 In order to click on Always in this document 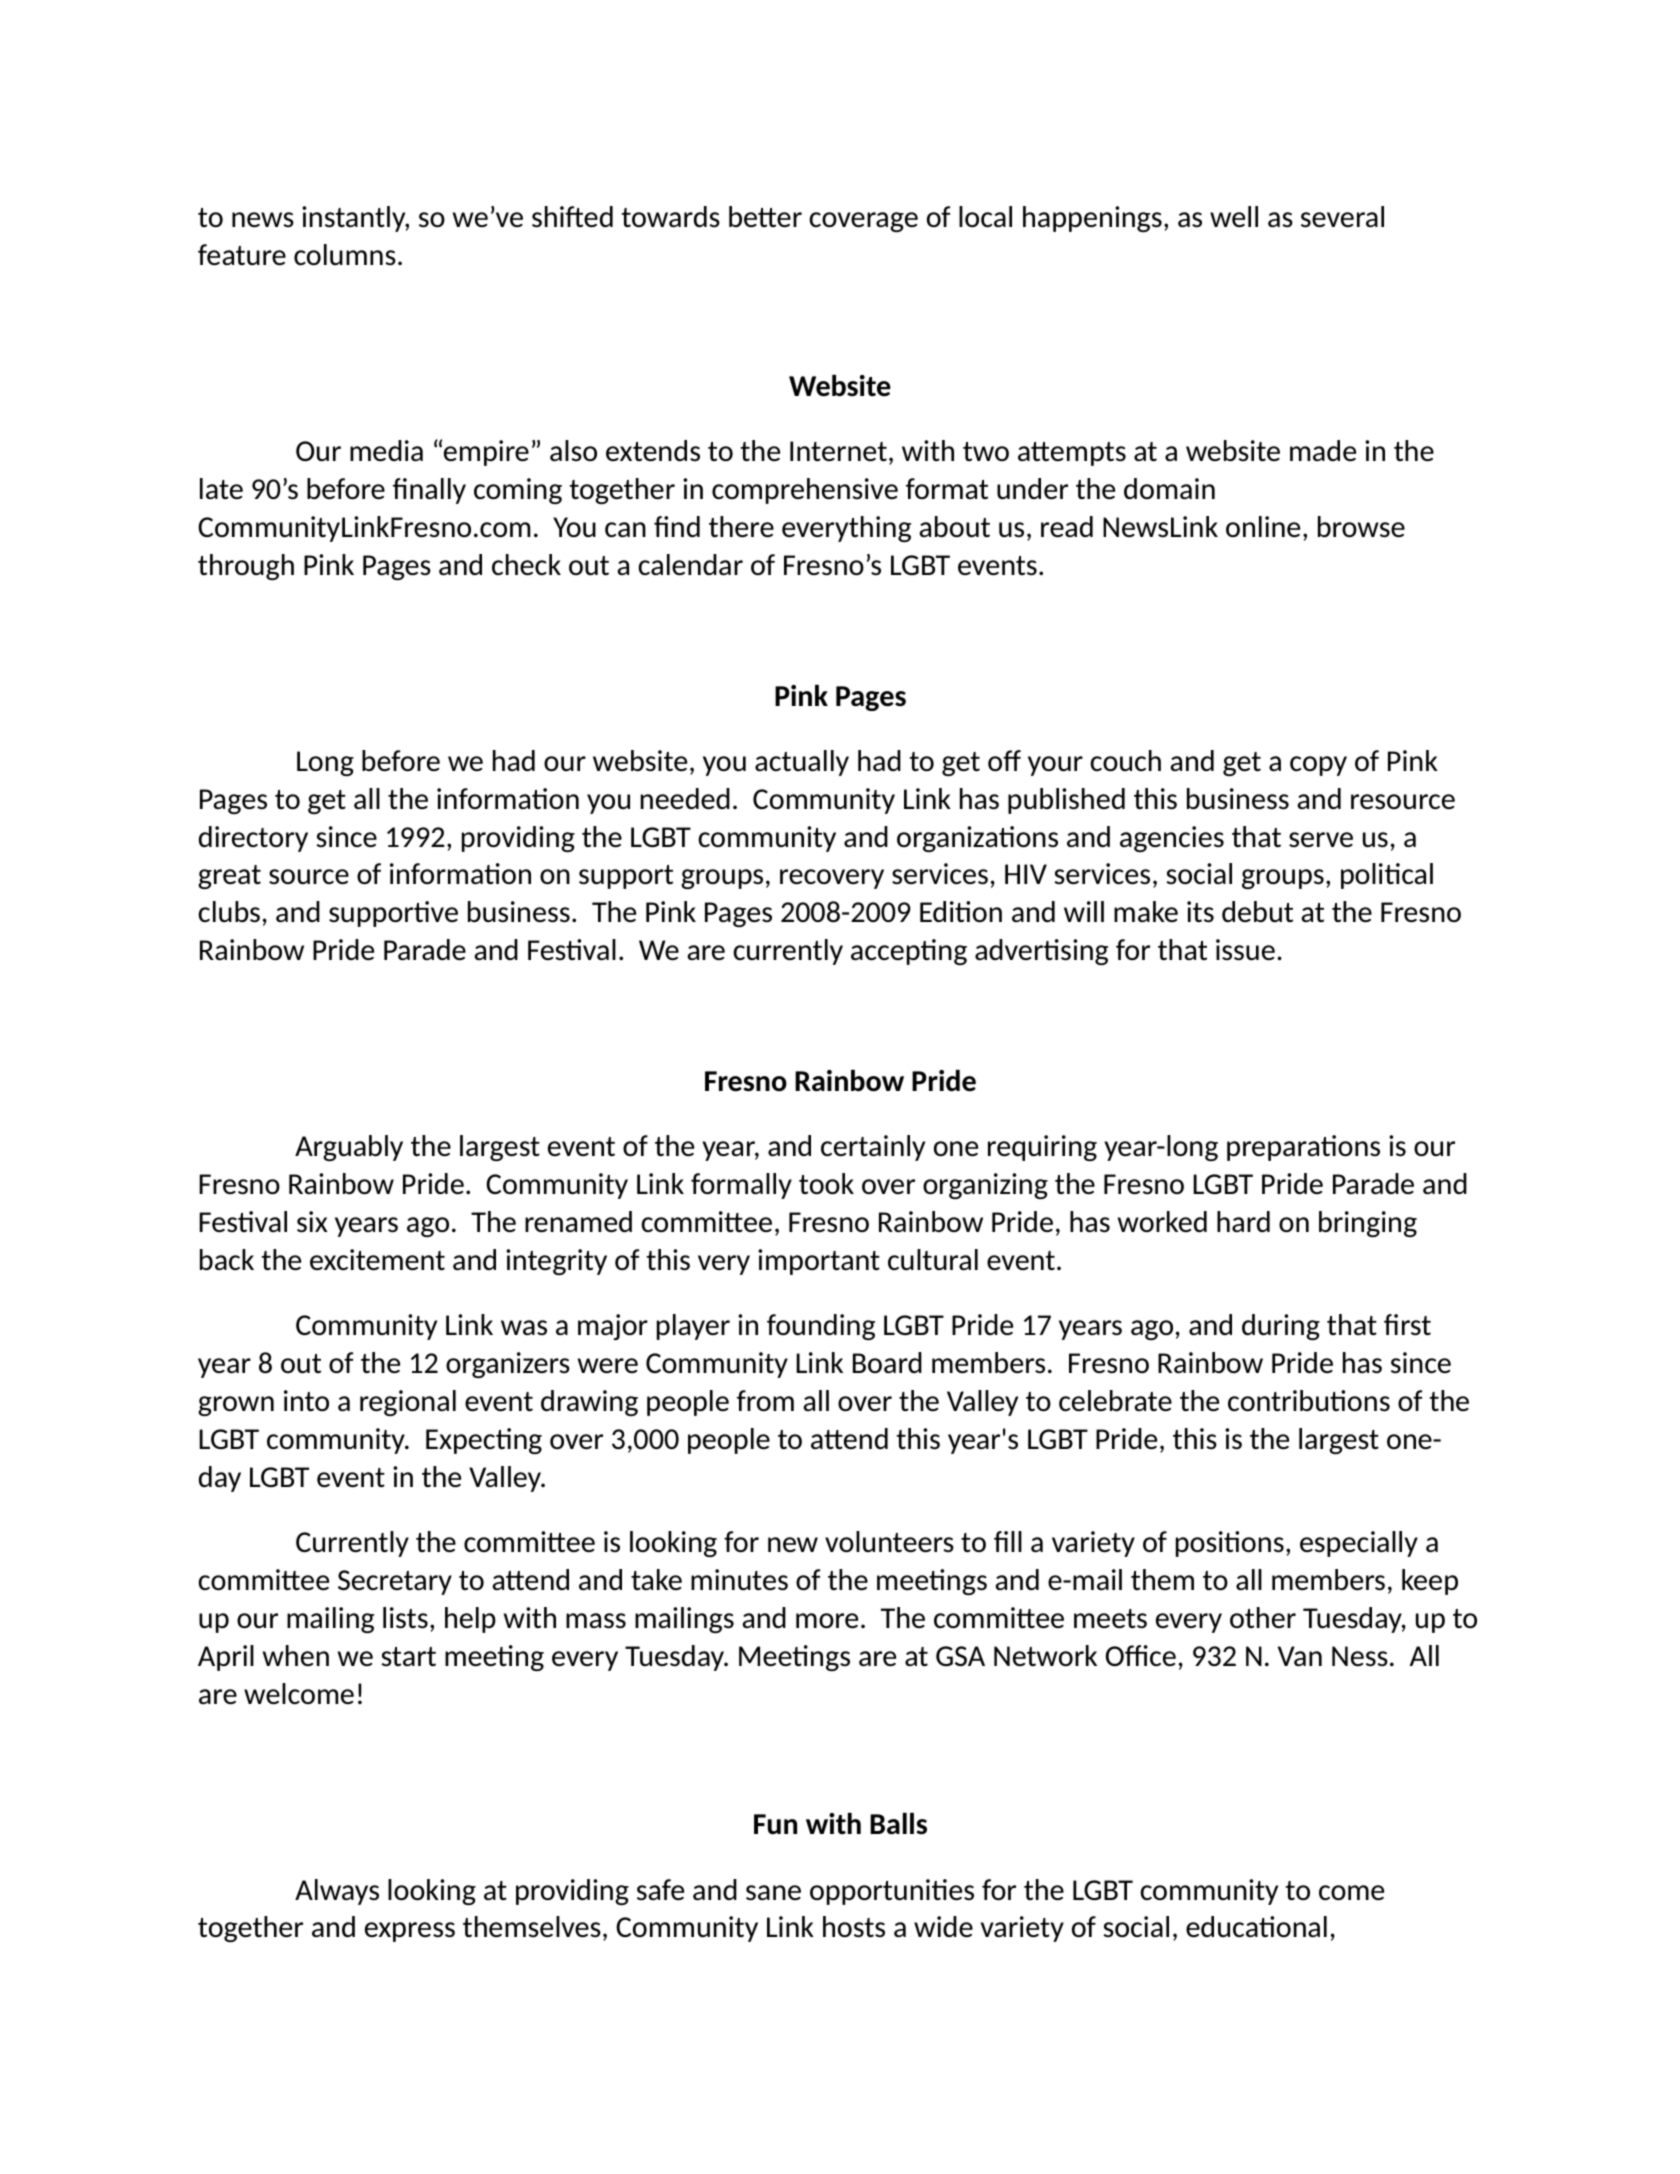, I will do `click(337, 1892)`.
